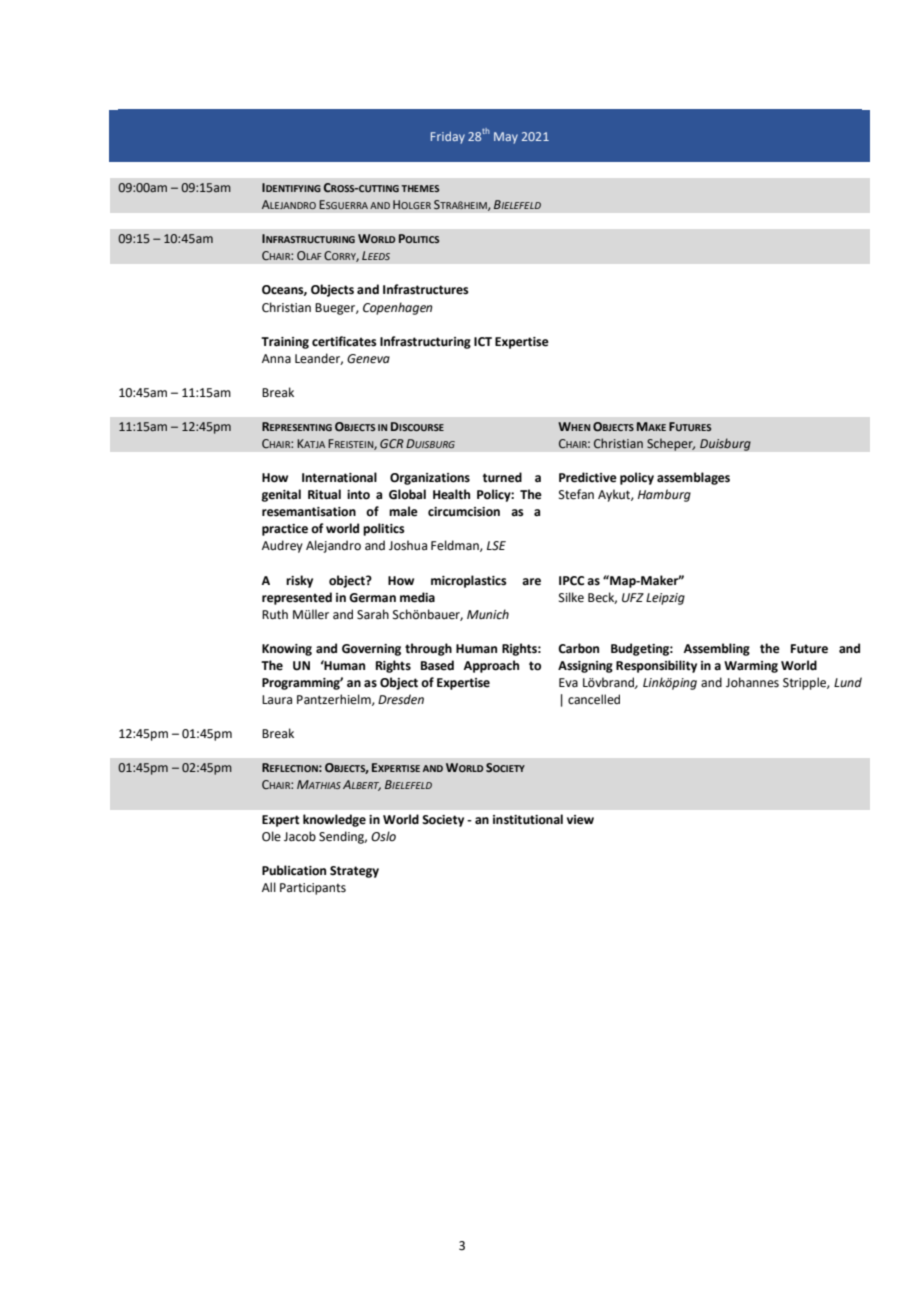 This screenshot has height=1308, width=924. Describe the element at coordinates (344, 341) in the screenshot. I see `certificates` at that location.
